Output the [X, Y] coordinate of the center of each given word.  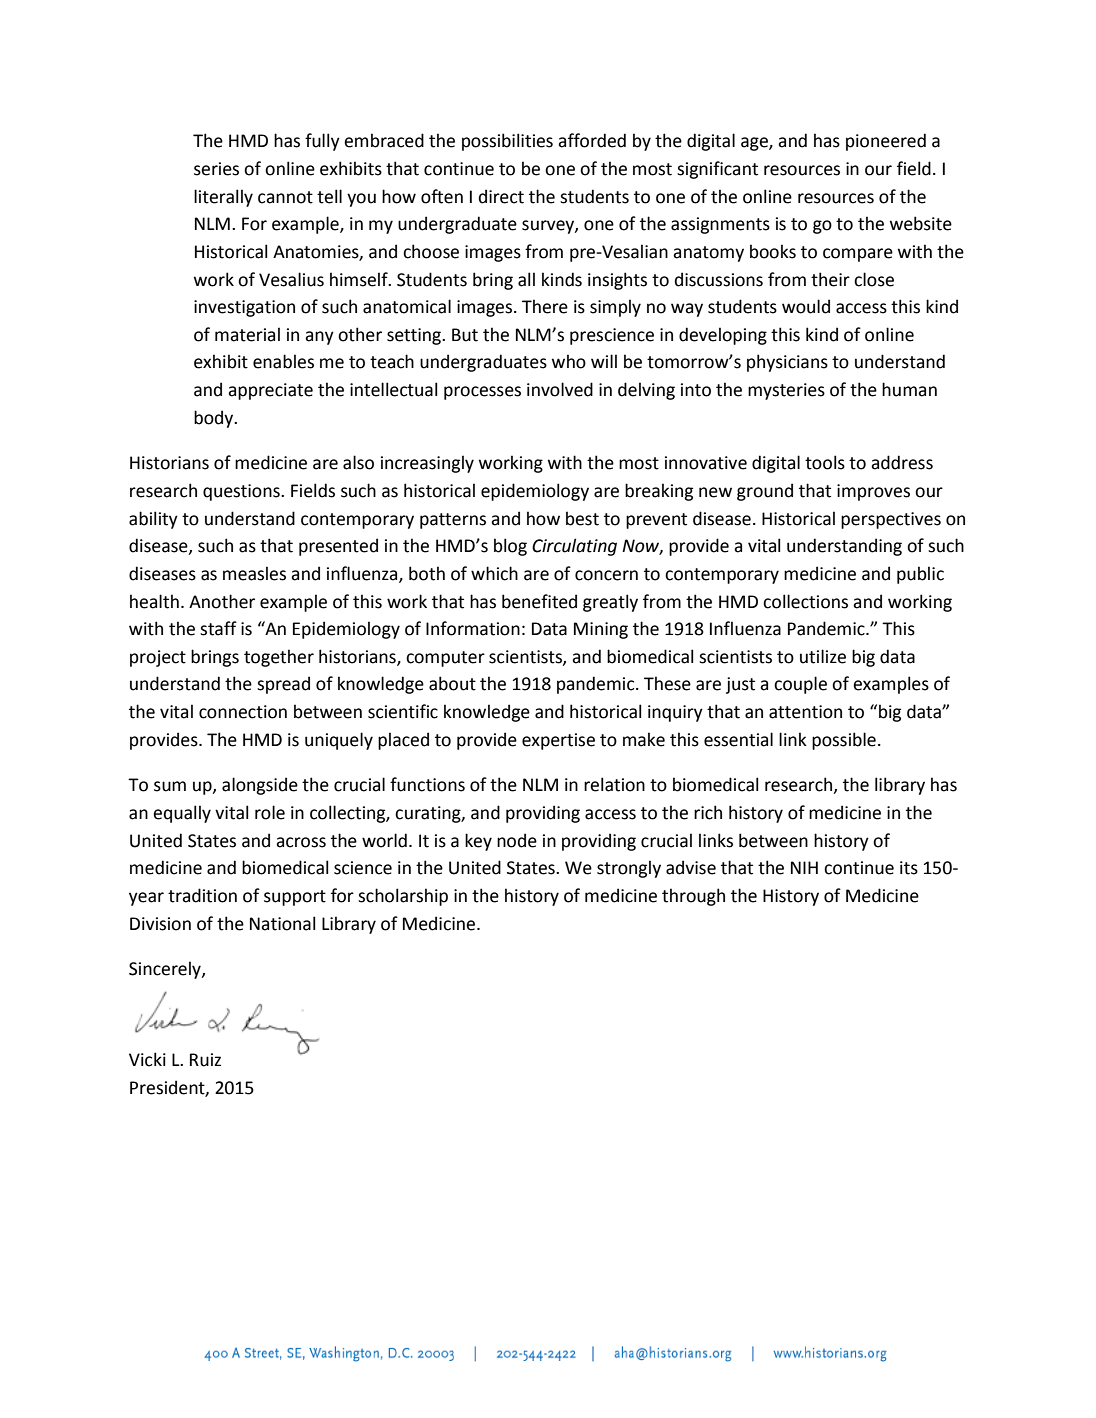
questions [242, 492]
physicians [787, 363]
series [216, 169]
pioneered [886, 142]
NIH [804, 867]
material [247, 334]
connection [243, 712]
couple [800, 685]
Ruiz [205, 1060]
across [301, 842]
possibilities [507, 142]
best [582, 518]
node [517, 840]
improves [873, 492]
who [569, 361]
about [452, 683]
